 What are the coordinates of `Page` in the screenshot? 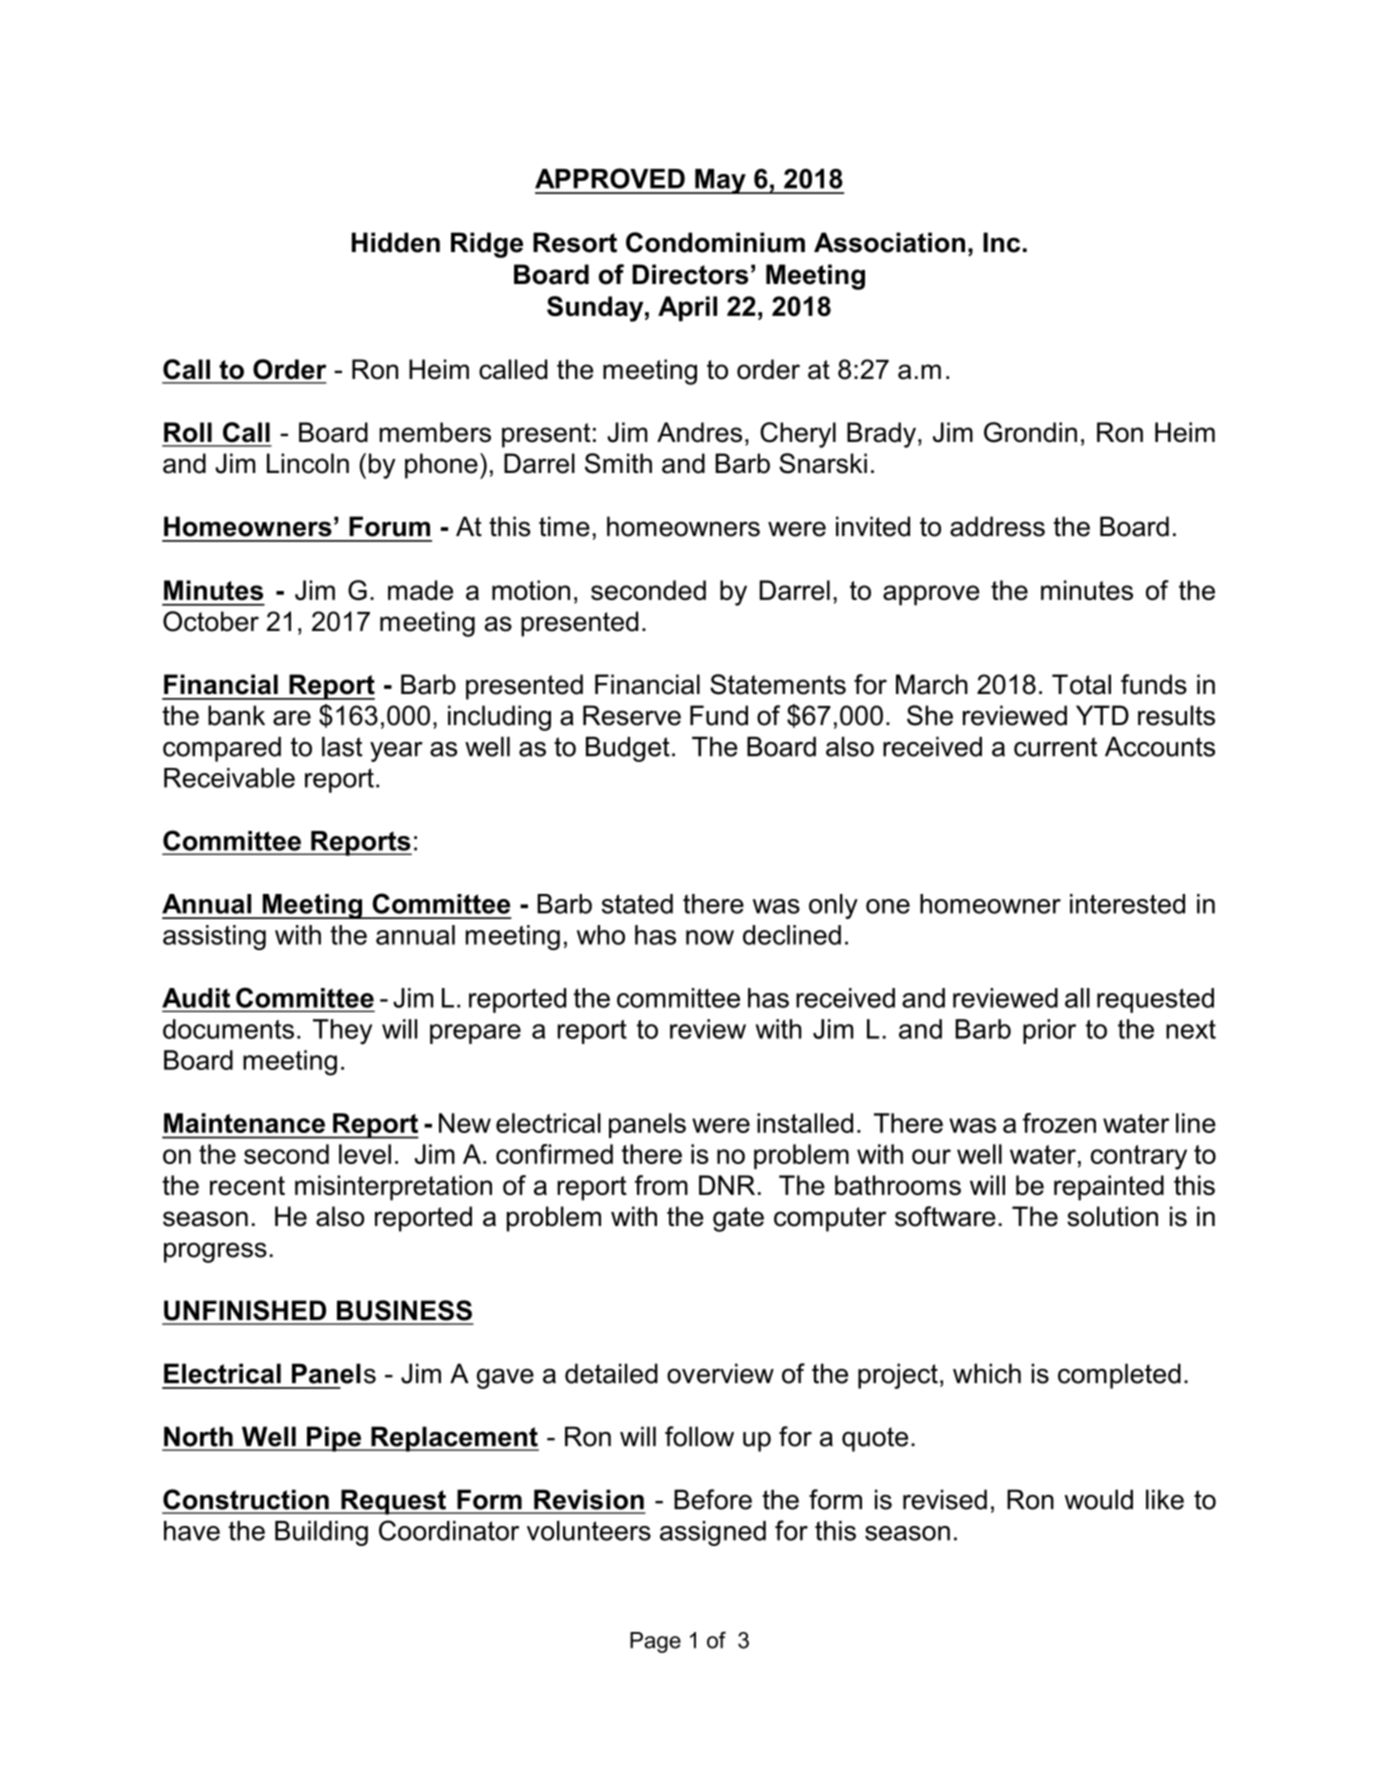 It's located at (655, 1642).
